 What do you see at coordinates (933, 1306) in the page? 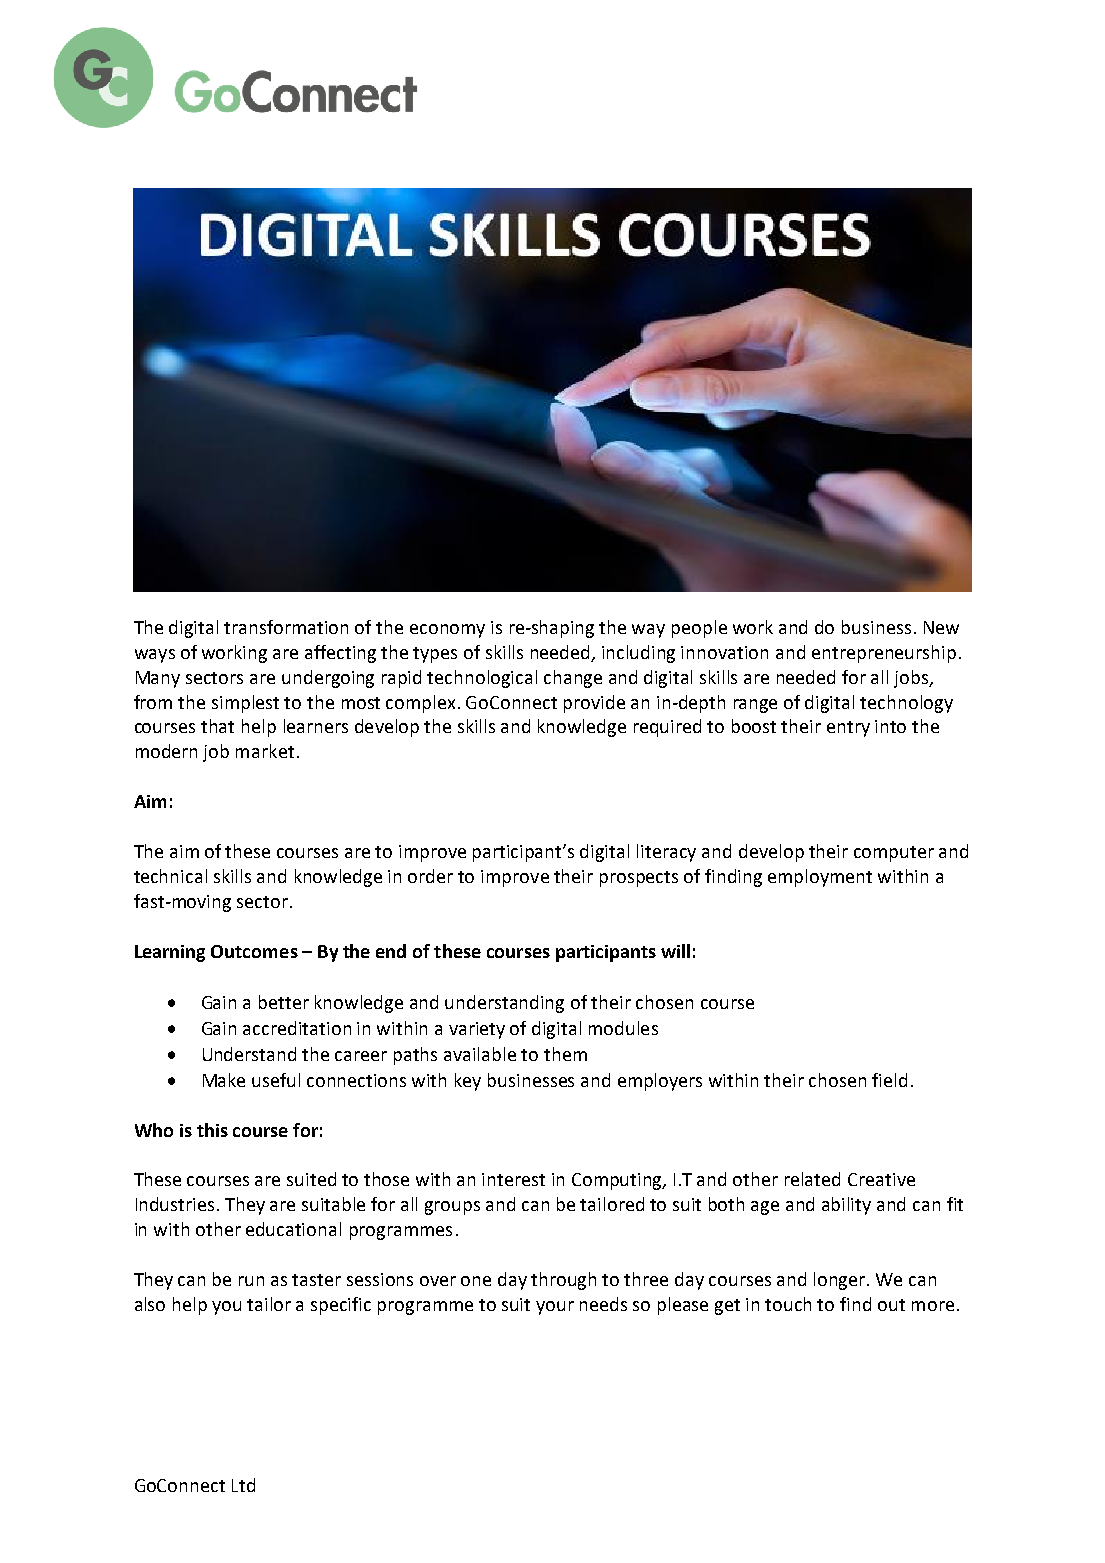
I see `more` at bounding box center [933, 1306].
